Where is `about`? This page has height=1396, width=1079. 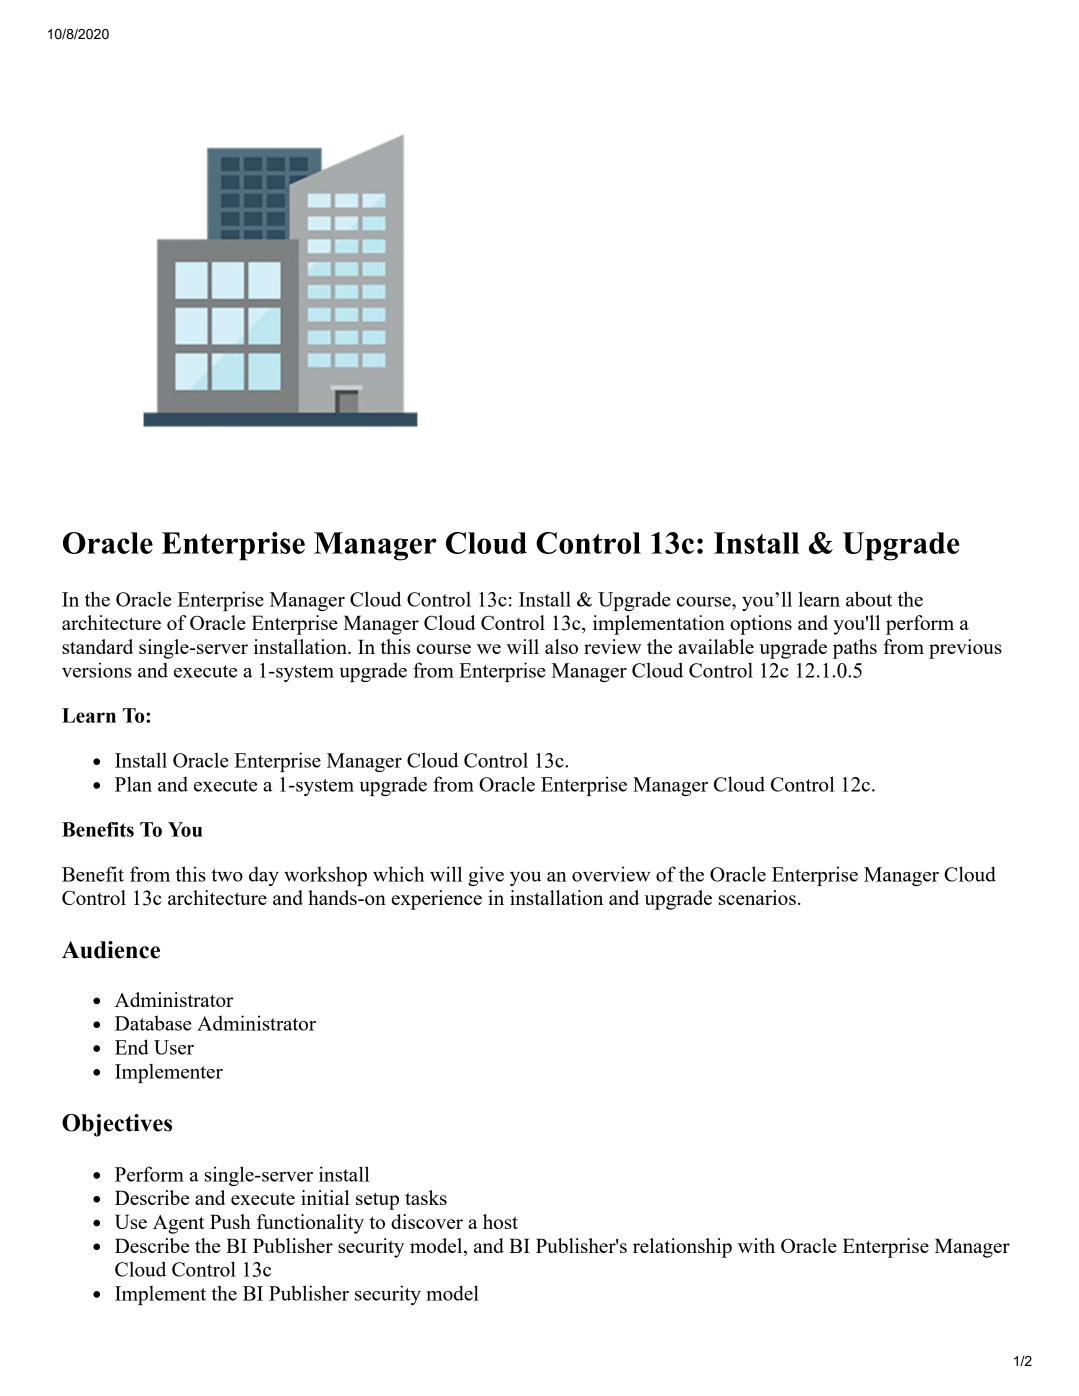
about is located at coordinates (869, 599).
